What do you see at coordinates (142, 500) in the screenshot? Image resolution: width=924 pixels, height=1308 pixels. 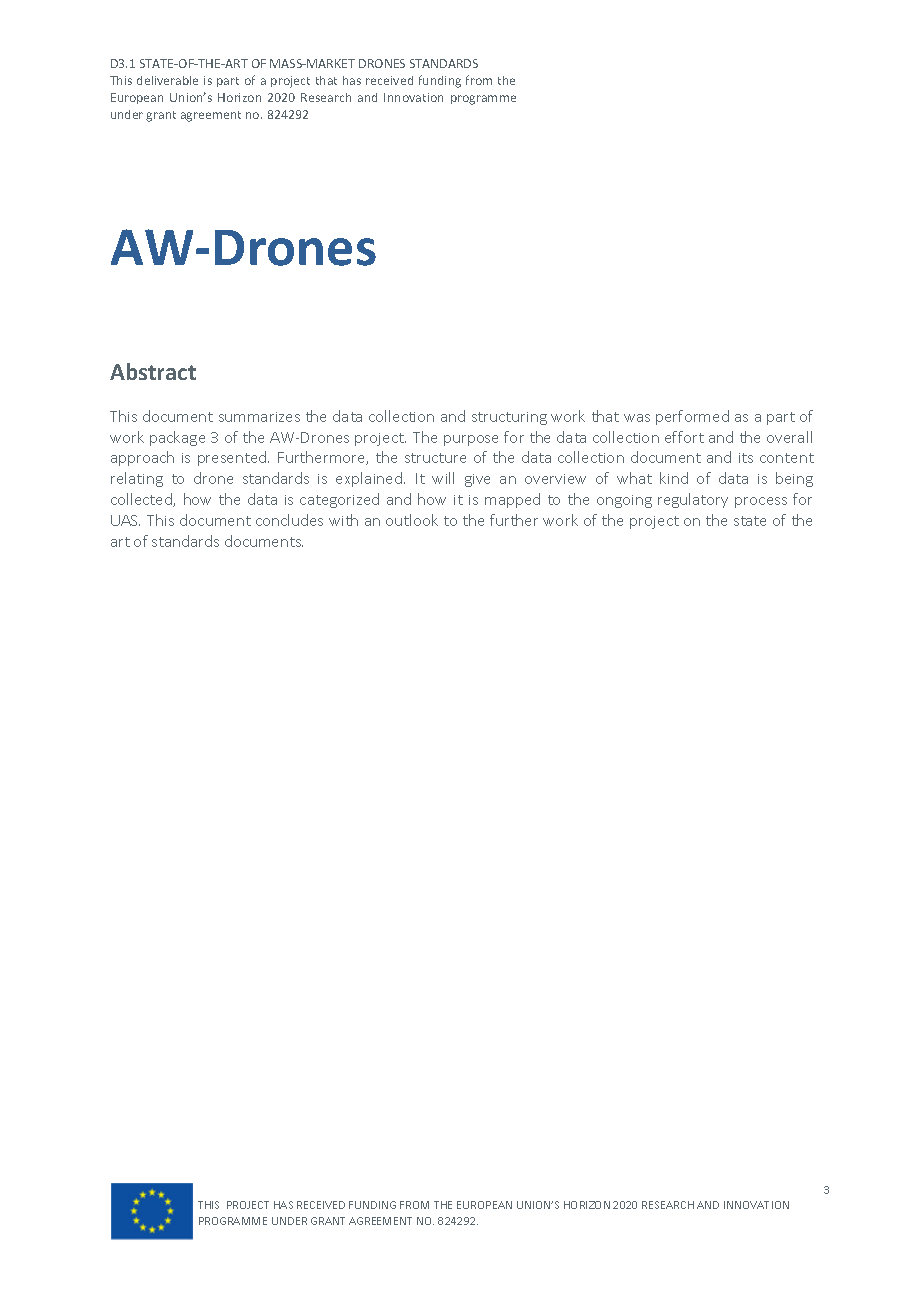 I see `collected` at bounding box center [142, 500].
